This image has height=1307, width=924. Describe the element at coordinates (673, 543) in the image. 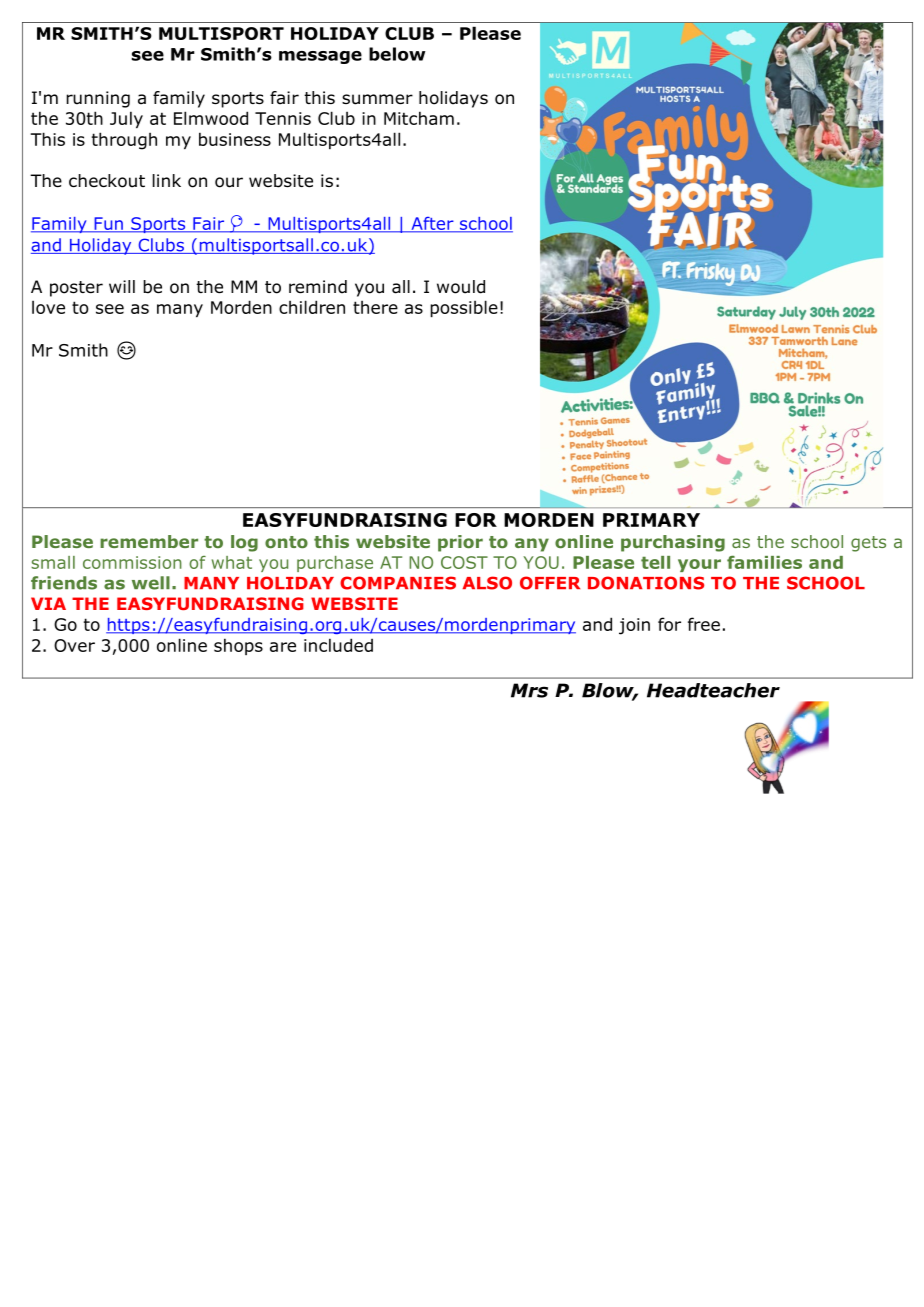

I see `purchasing` at that location.
